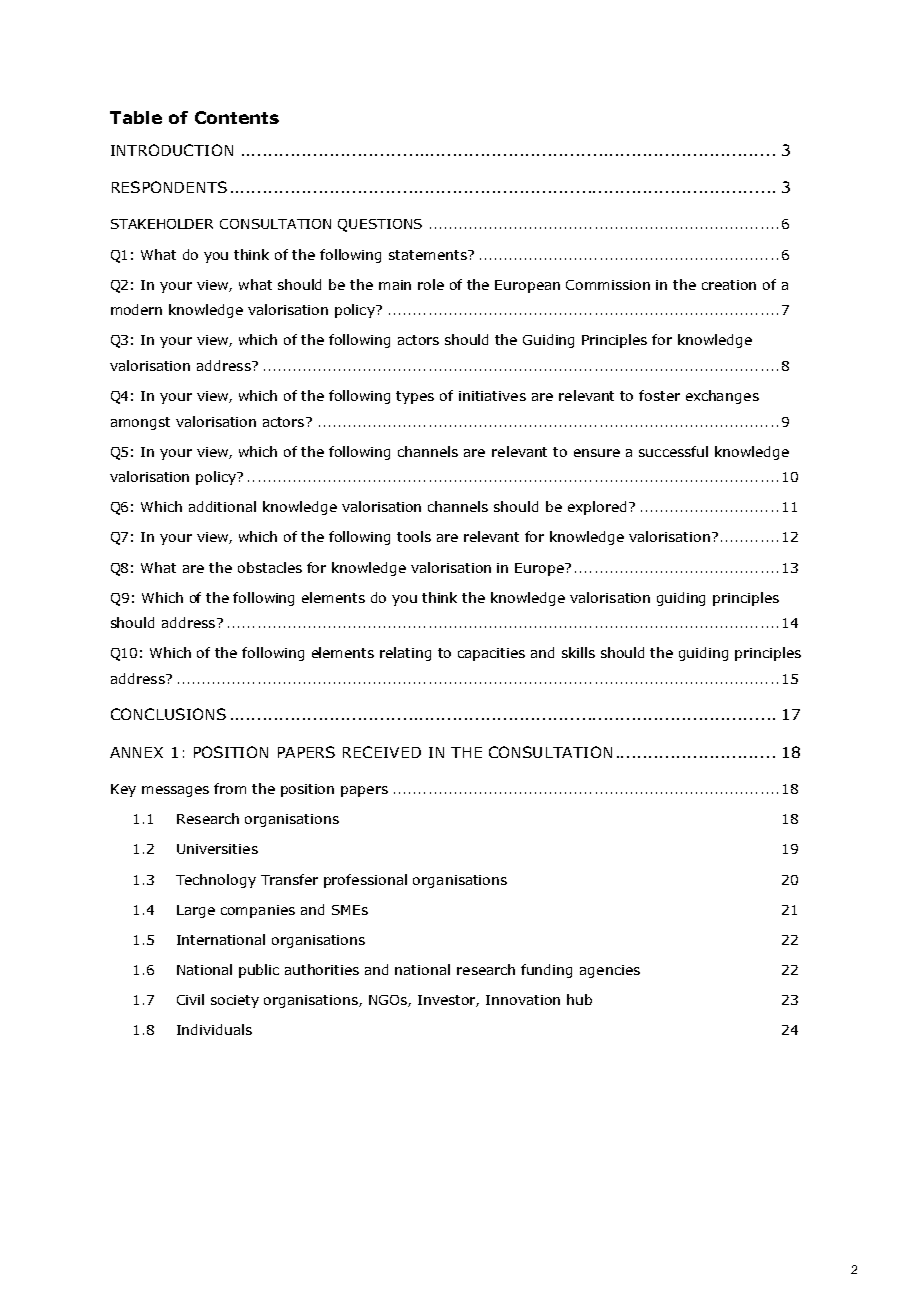 This image has height=1308, width=924. I want to click on Civil, so click(190, 999).
